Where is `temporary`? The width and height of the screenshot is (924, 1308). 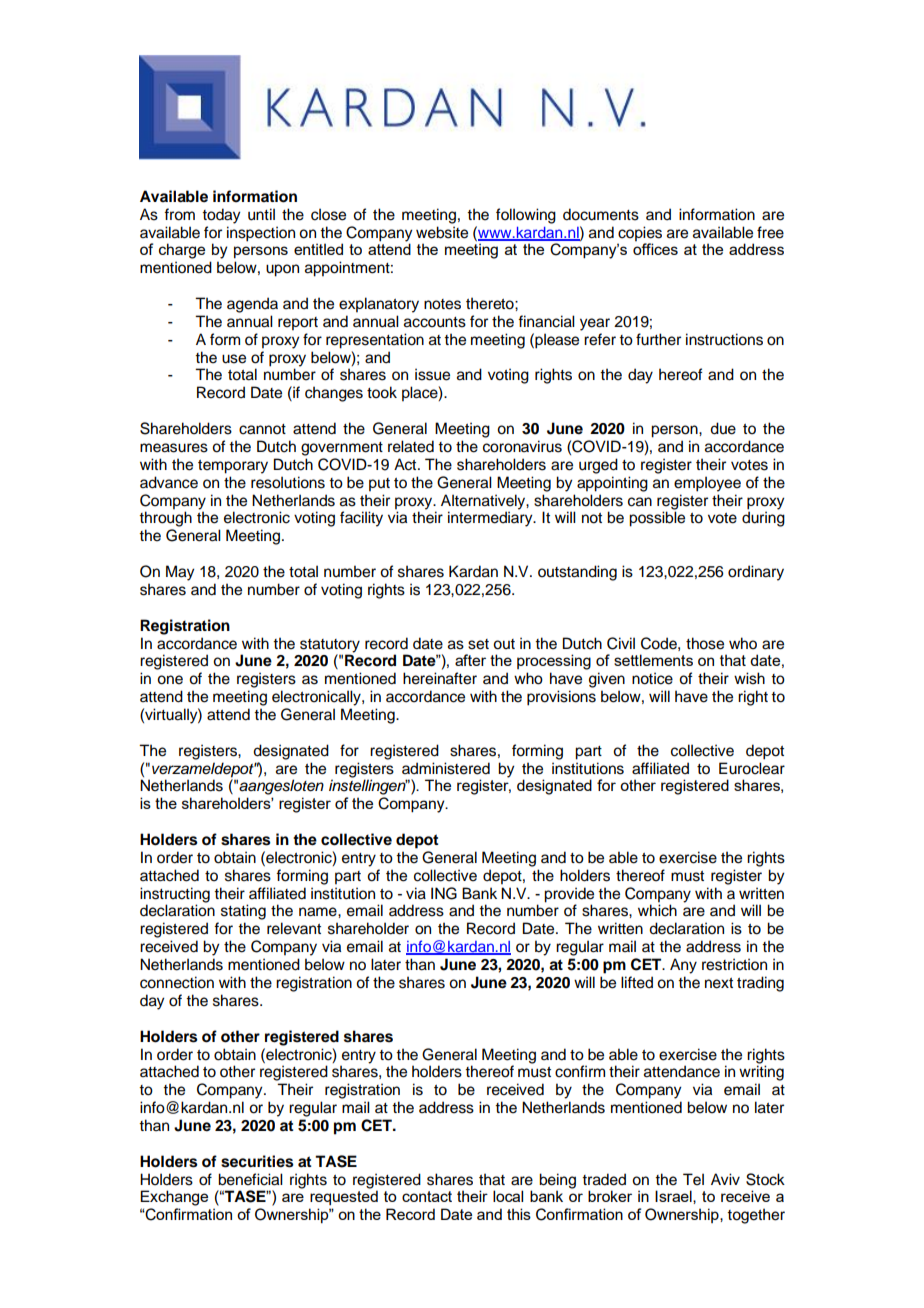
temporary is located at coordinates (233, 467).
